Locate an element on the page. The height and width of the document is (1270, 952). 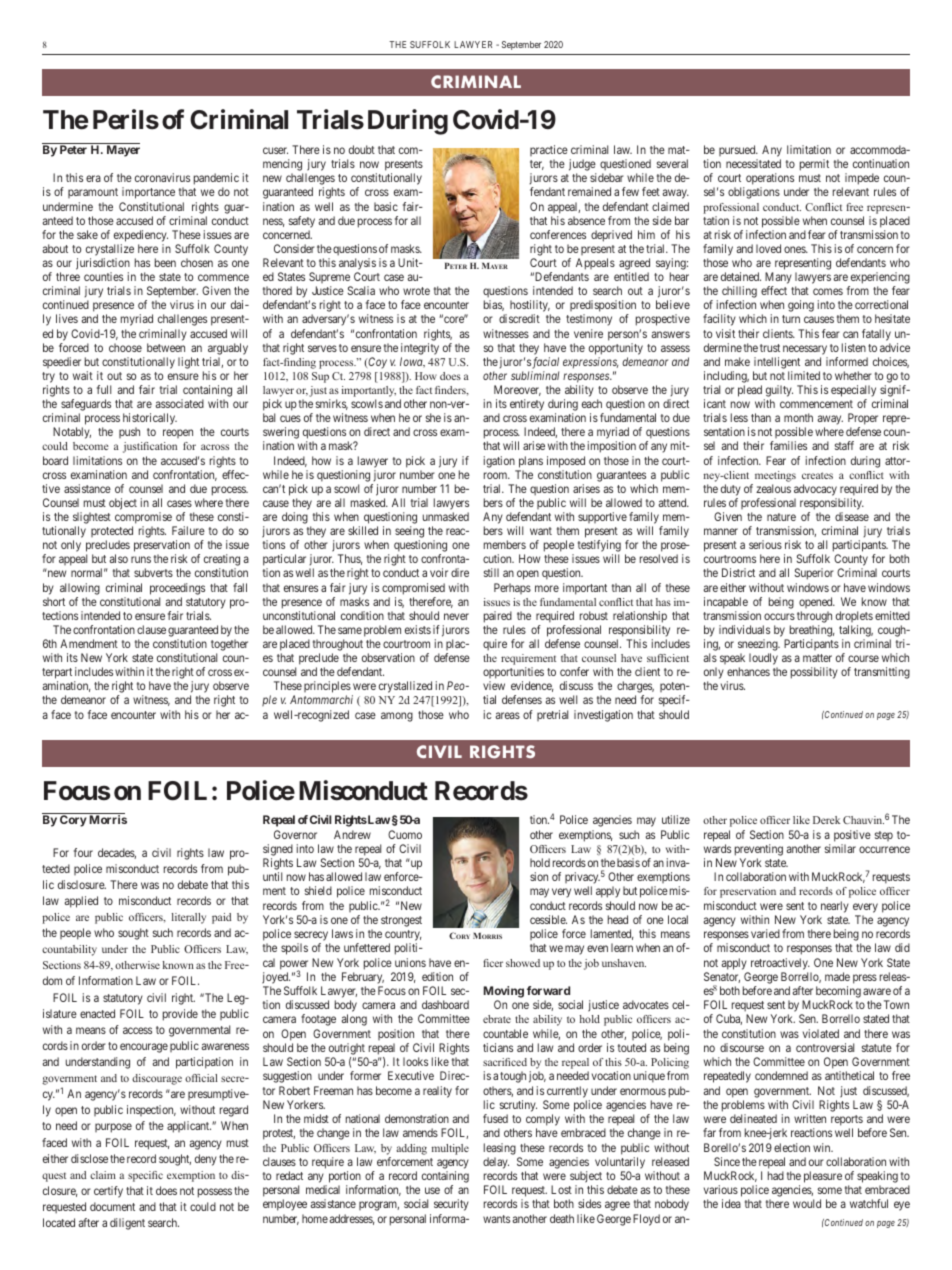
would is located at coordinates (807, 1203).
